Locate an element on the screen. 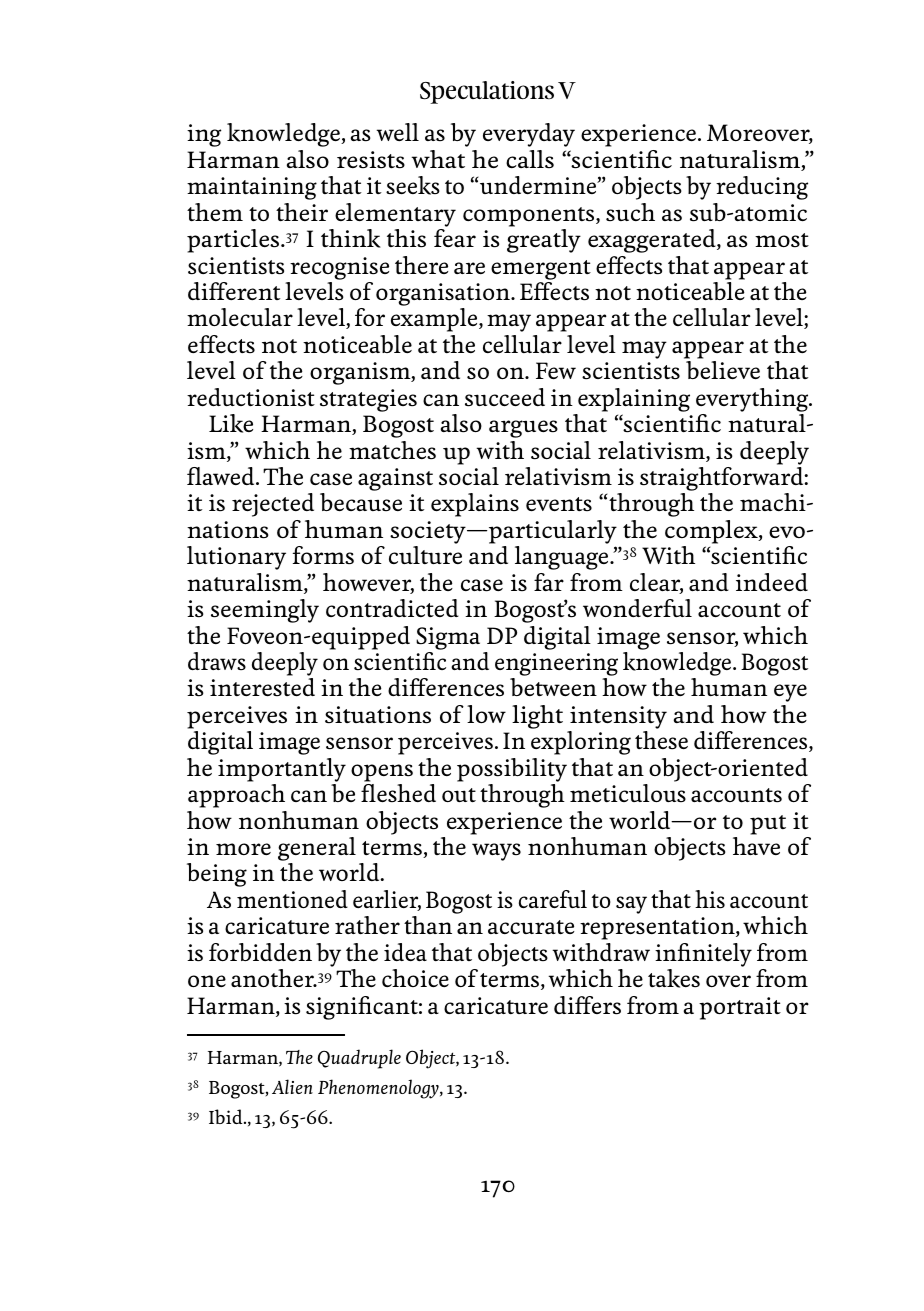 This screenshot has height=1311, width=924. reducing is located at coordinates (762, 188).
